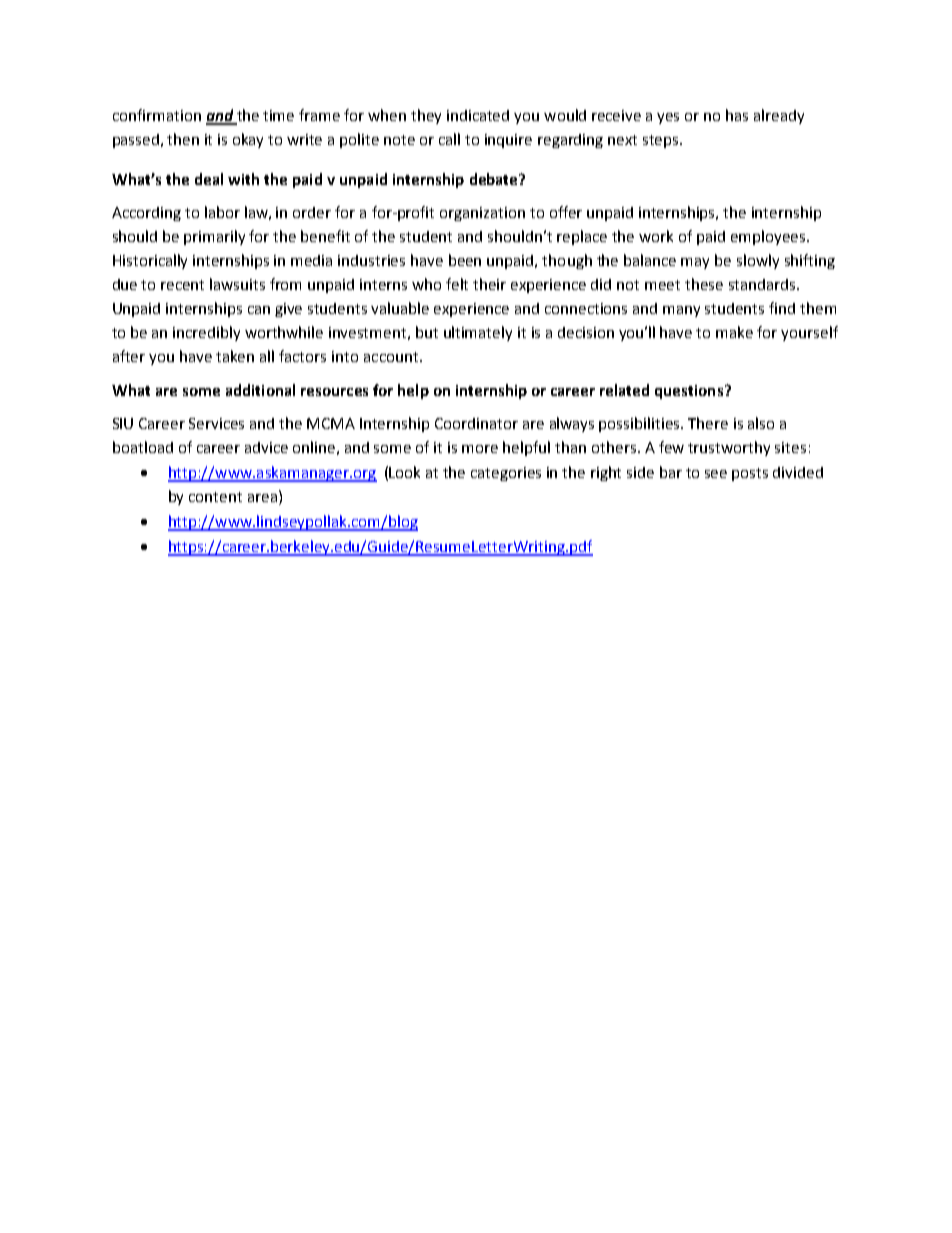 Image resolution: width=952 pixels, height=1233 pixels. What do you see at coordinates (183, 139) in the screenshot?
I see `then` at bounding box center [183, 139].
